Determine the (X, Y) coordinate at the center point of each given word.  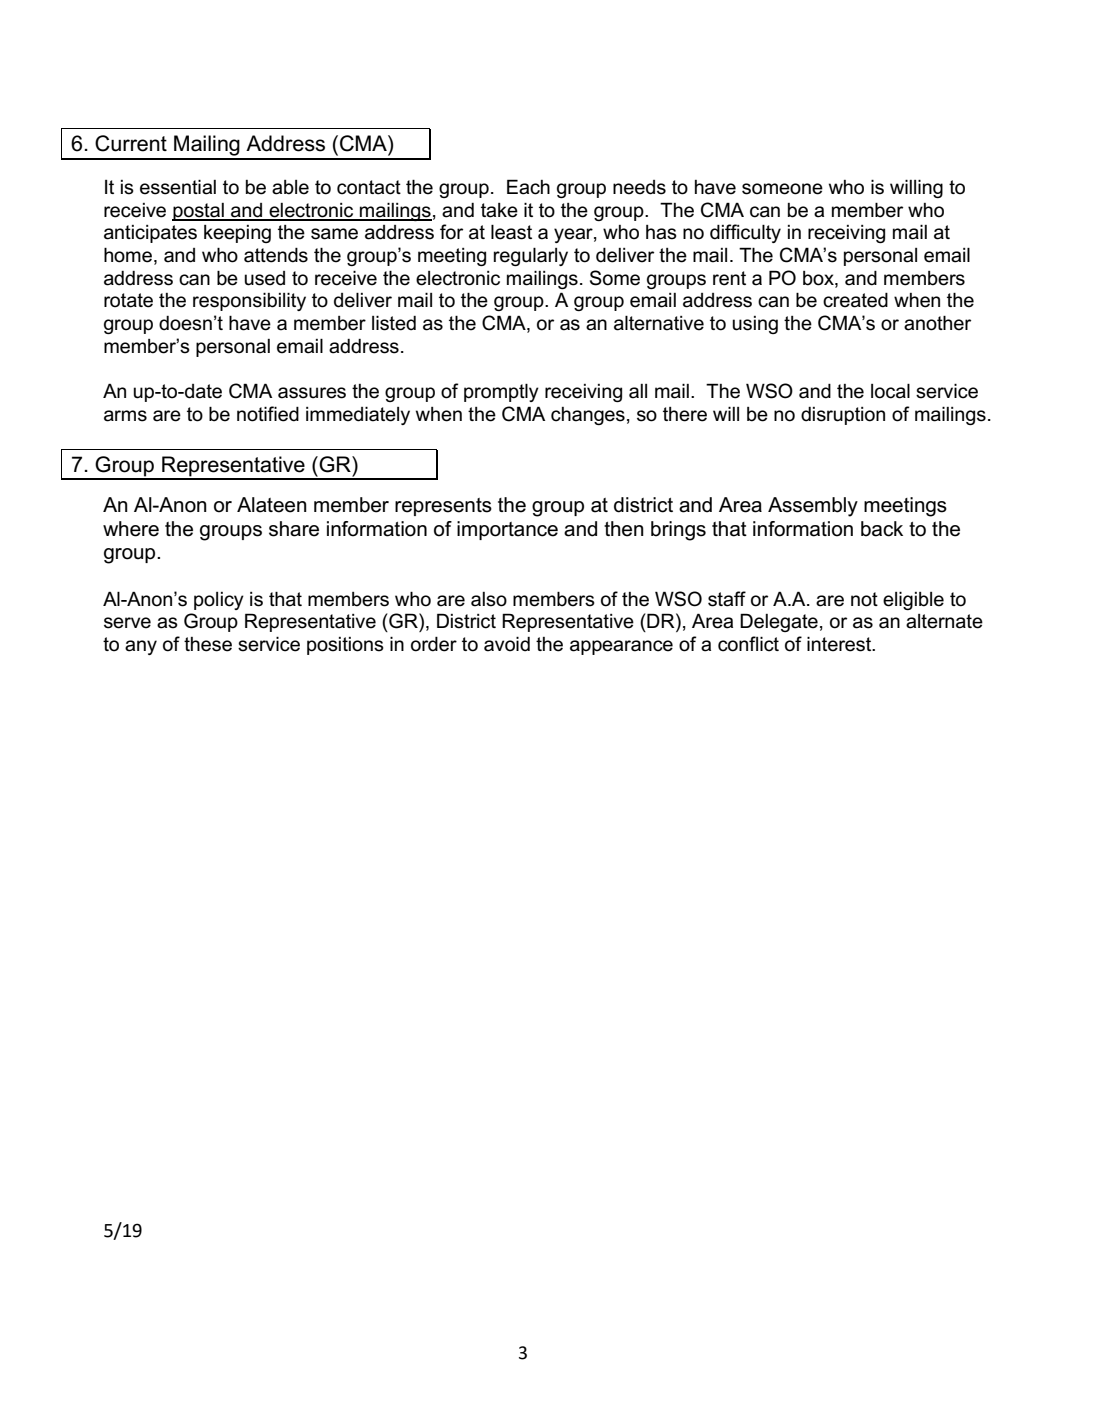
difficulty (745, 233)
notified (268, 414)
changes (588, 416)
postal (199, 212)
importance (507, 530)
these (208, 644)
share (294, 529)
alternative (659, 323)
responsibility (249, 301)
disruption (843, 416)
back (882, 529)
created (855, 300)
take (499, 210)
